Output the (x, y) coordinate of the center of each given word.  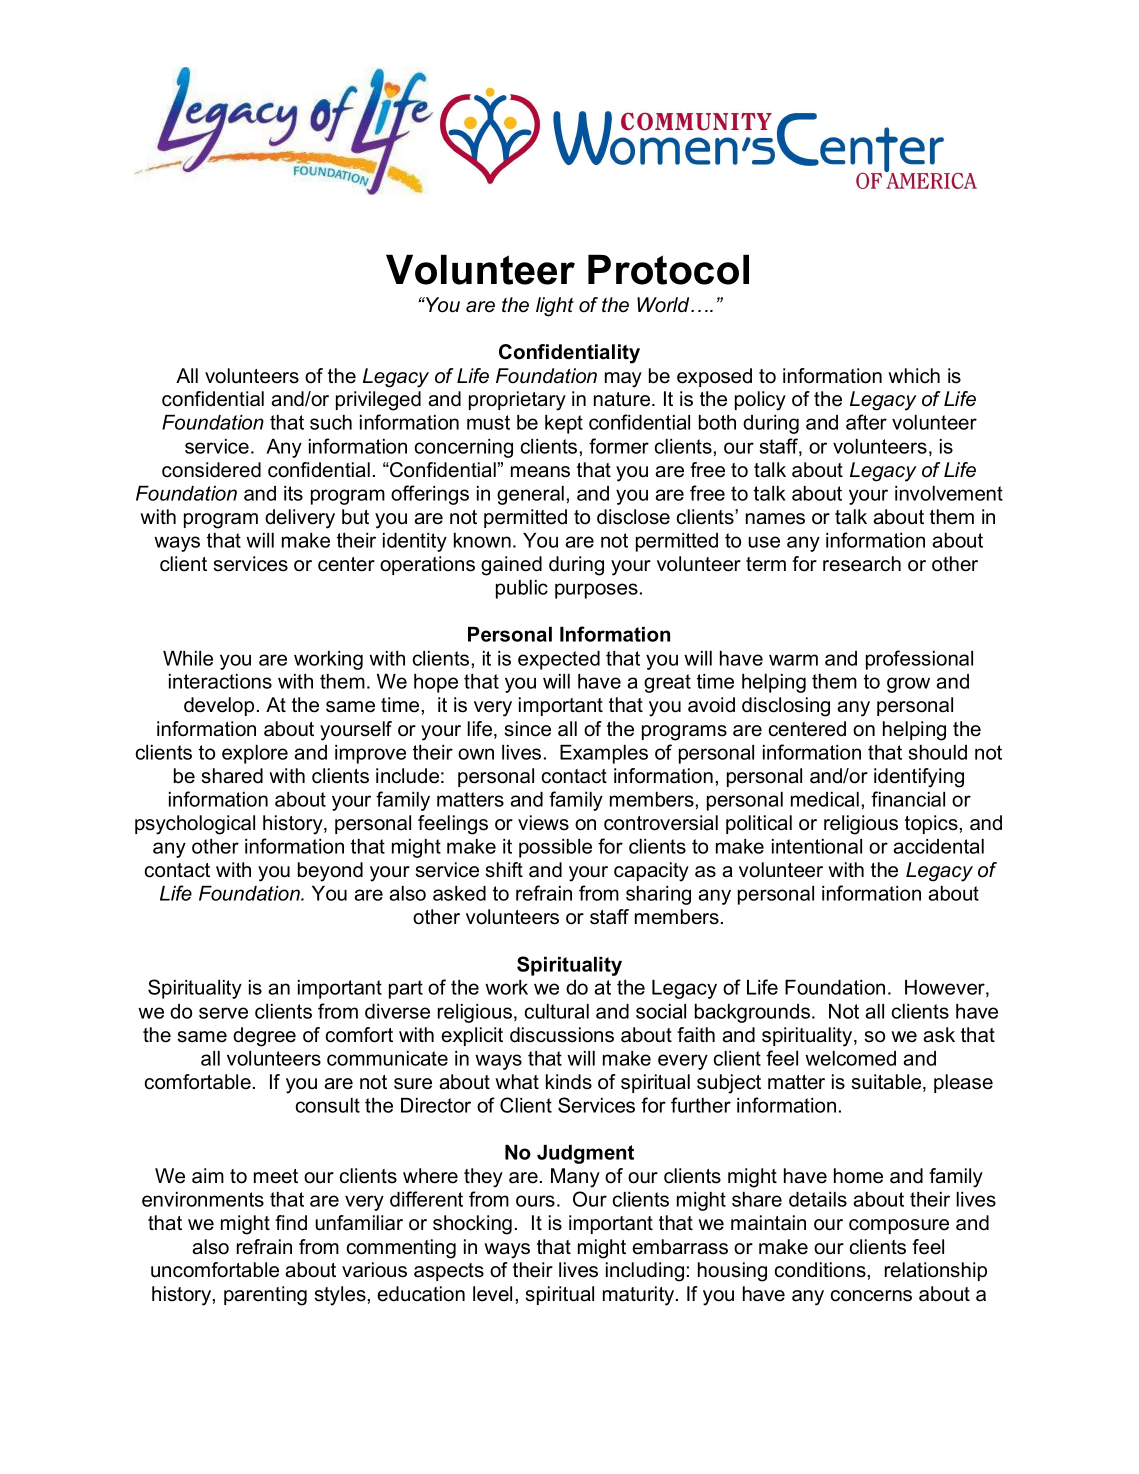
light (555, 307)
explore (255, 754)
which (914, 376)
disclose (633, 517)
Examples (604, 754)
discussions (562, 1035)
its (293, 493)
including (645, 1272)
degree (264, 1037)
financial (908, 799)
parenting (265, 1296)
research (862, 564)
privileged (378, 401)
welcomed (850, 1058)
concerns (871, 1296)
